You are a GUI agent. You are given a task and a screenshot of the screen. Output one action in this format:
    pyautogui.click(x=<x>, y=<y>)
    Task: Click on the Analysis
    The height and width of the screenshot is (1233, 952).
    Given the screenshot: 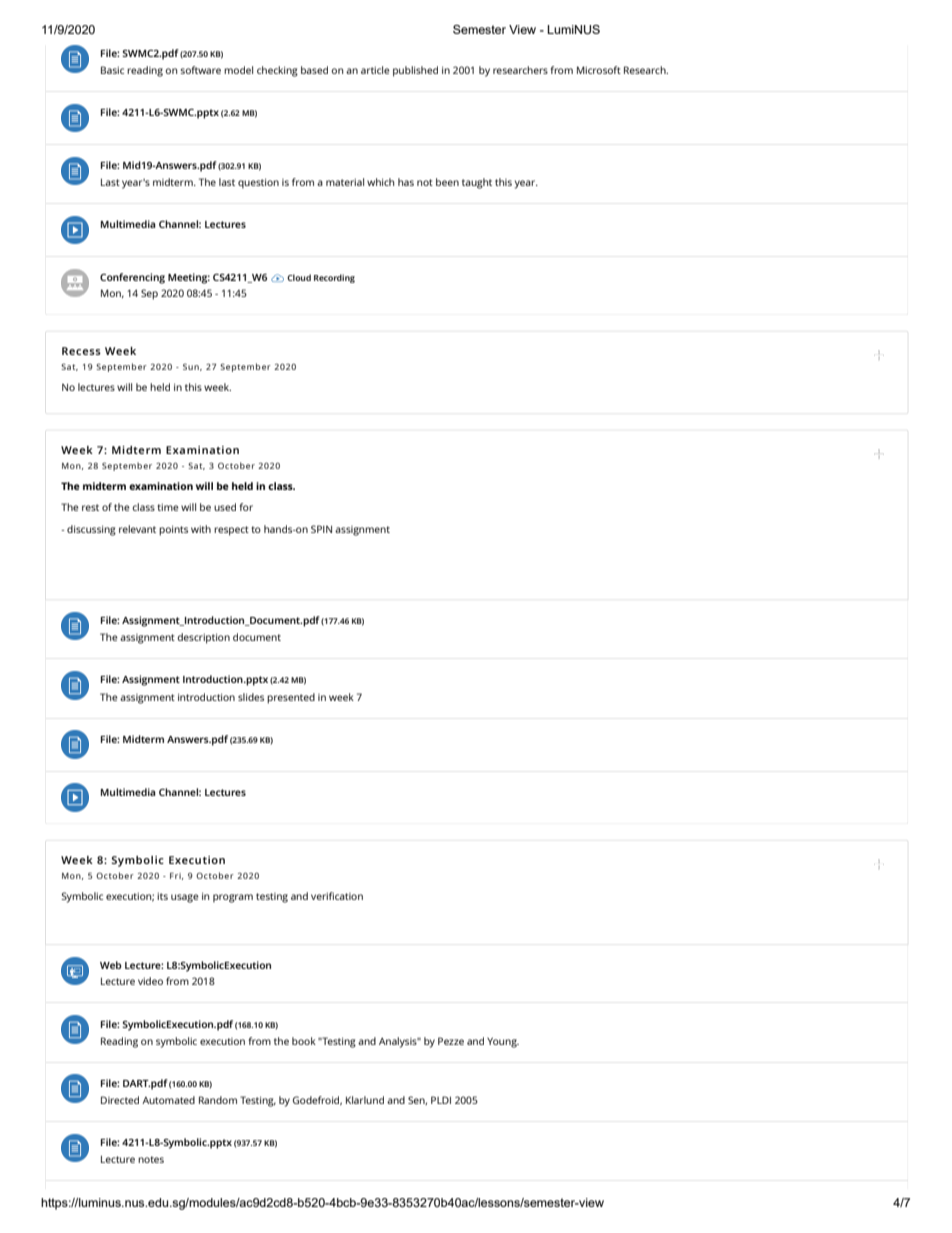 What is the action you would take?
    pyautogui.click(x=399, y=1042)
